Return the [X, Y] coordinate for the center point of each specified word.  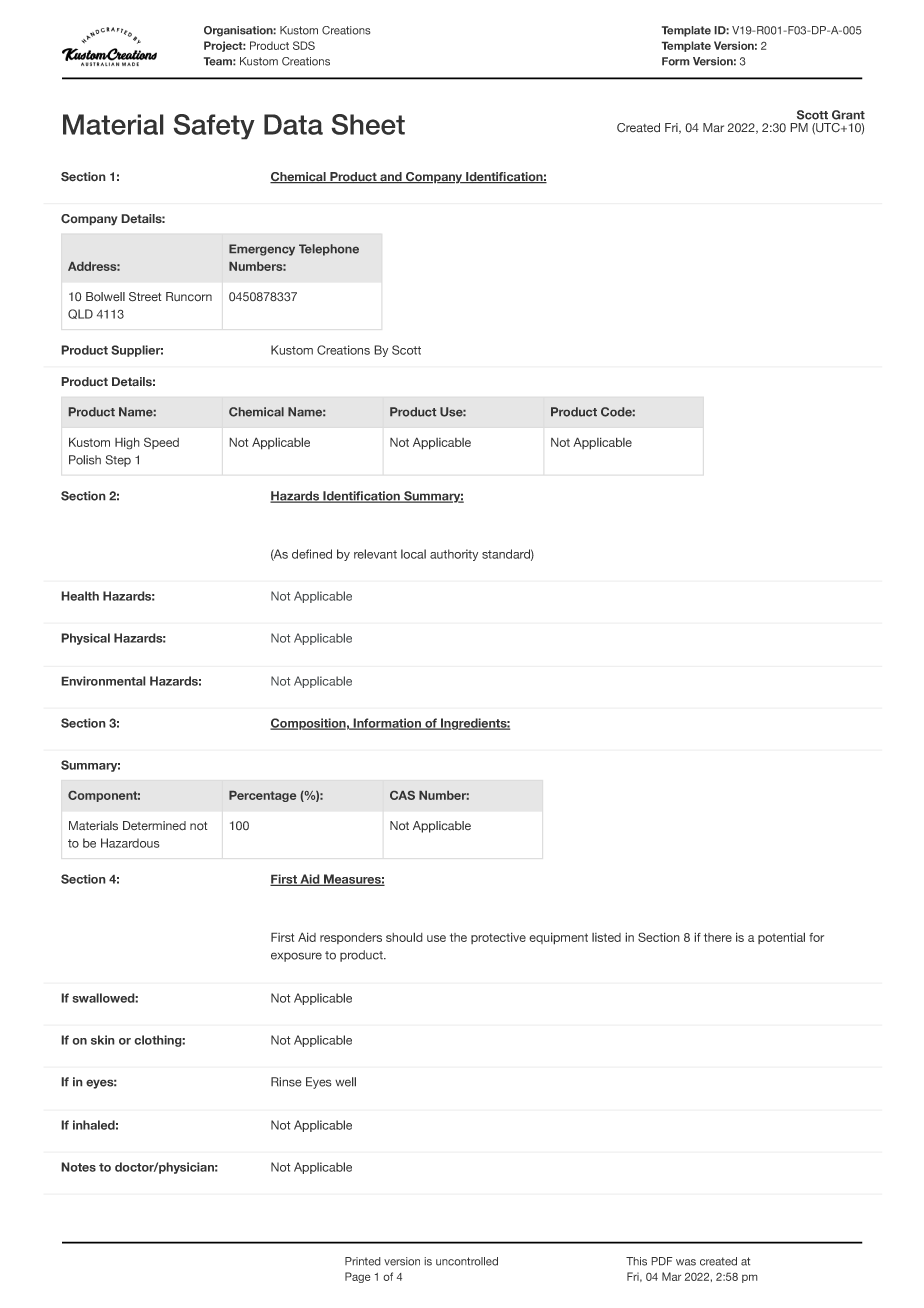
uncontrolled [467, 1261]
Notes [78, 1167]
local [413, 554]
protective [498, 938]
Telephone [329, 250]
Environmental [103, 681]
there [718, 937]
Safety [214, 127]
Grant [848, 115]
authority [454, 555]
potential [781, 938]
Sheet [368, 124]
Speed [161, 443]
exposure [296, 957]
